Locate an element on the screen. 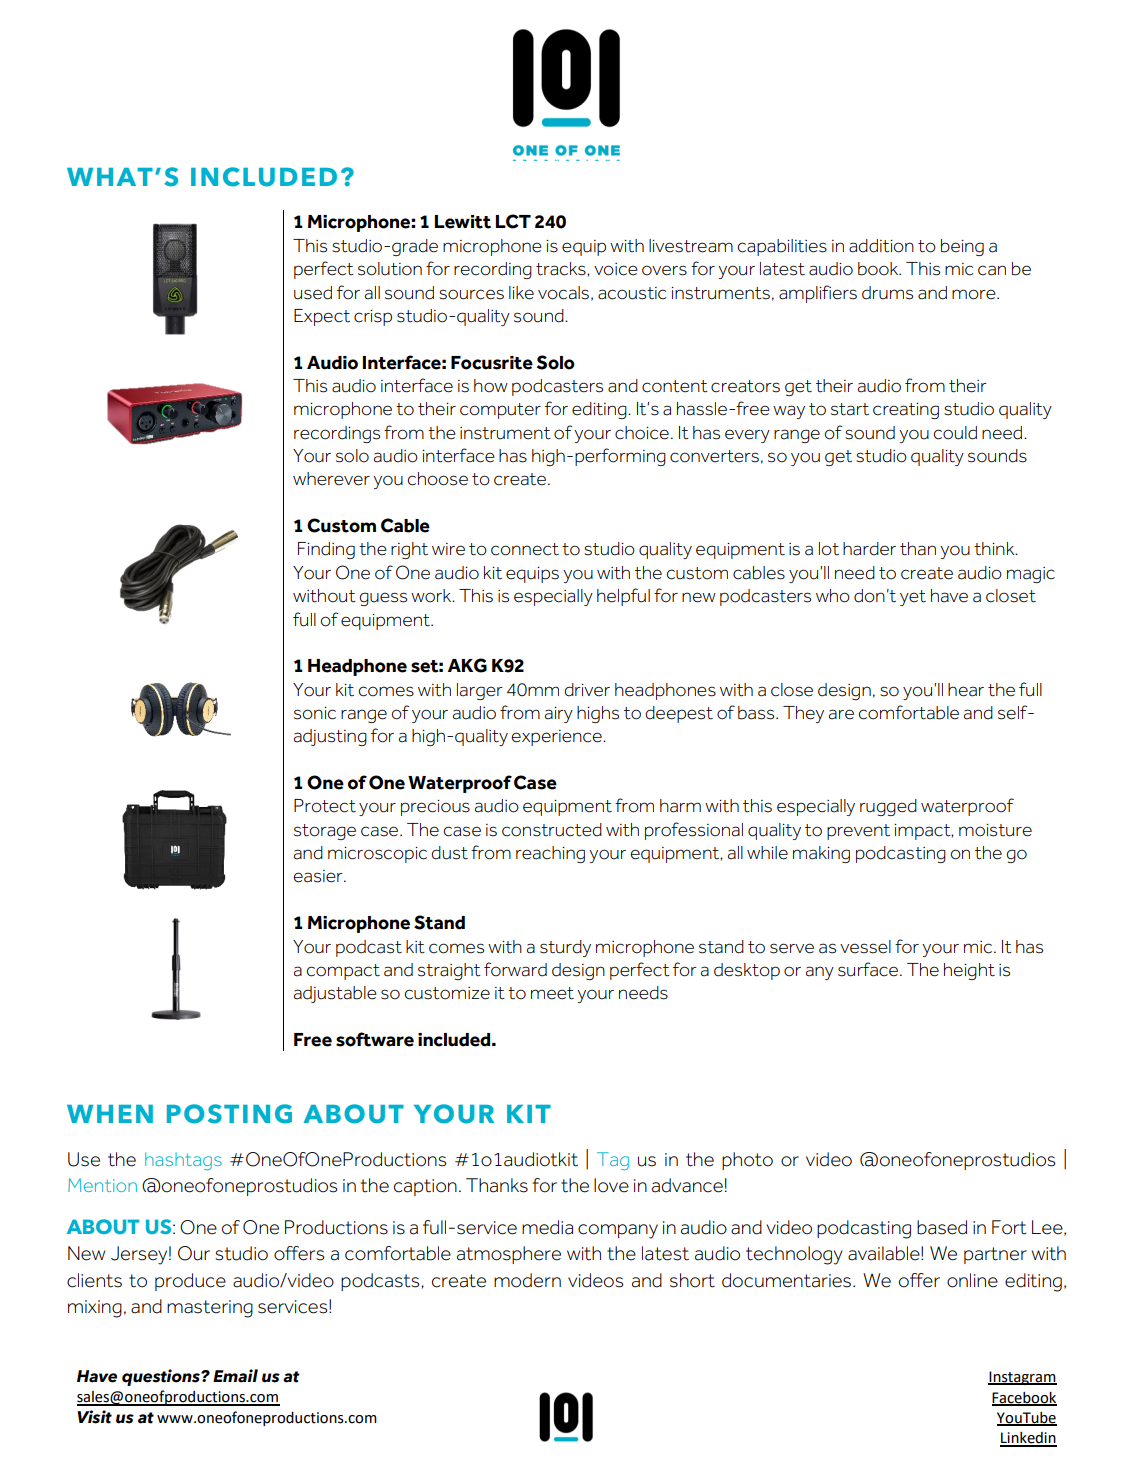 The height and width of the screenshot is (1468, 1134). based is located at coordinates (942, 1227).
